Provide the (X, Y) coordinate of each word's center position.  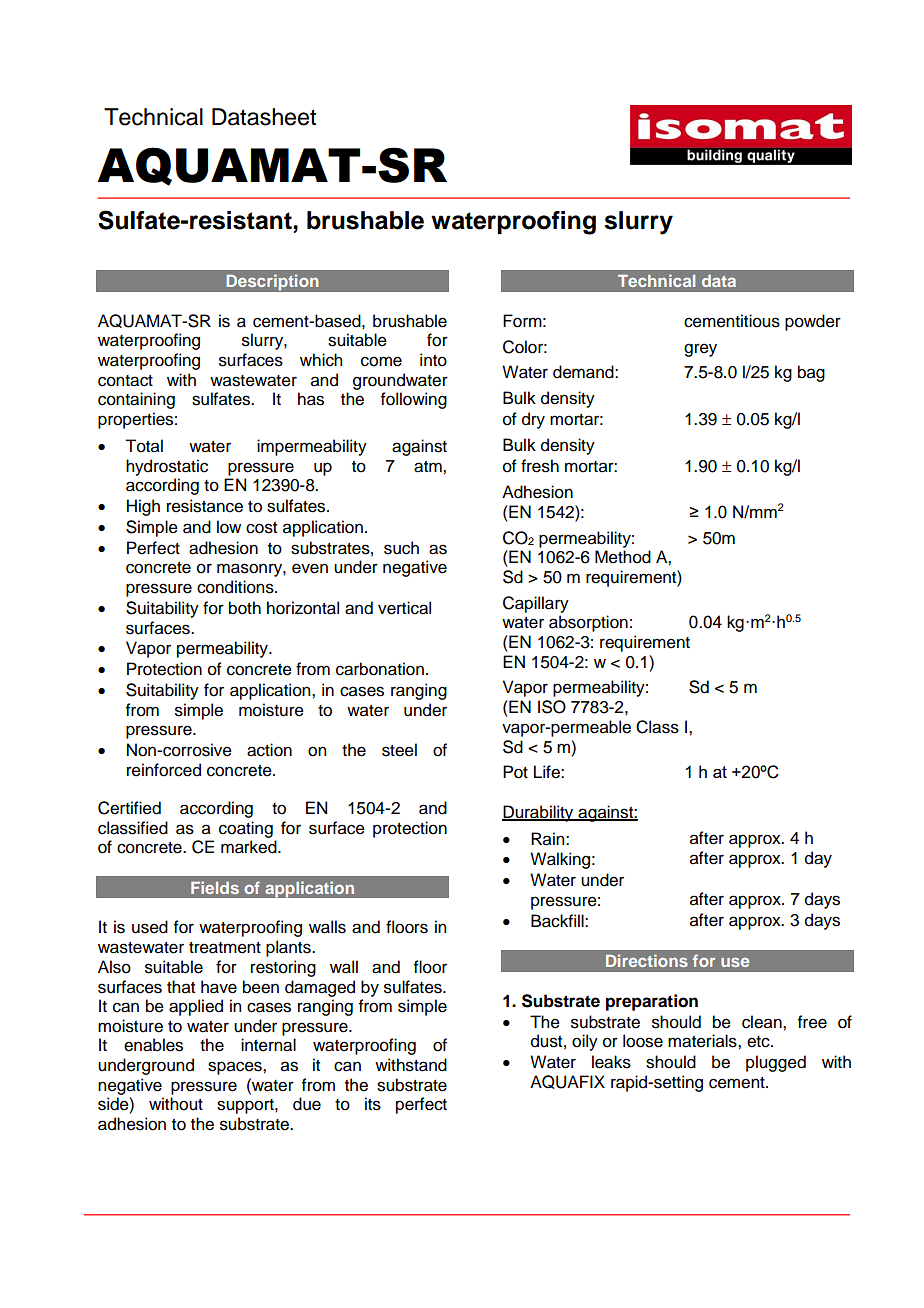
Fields (215, 887)
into (433, 360)
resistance (205, 506)
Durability (539, 813)
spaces (236, 1068)
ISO (552, 707)
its (373, 1104)
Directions (647, 960)
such (401, 548)
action (269, 750)
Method (623, 557)
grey (700, 350)
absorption (588, 623)
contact (125, 381)
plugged (776, 1063)
